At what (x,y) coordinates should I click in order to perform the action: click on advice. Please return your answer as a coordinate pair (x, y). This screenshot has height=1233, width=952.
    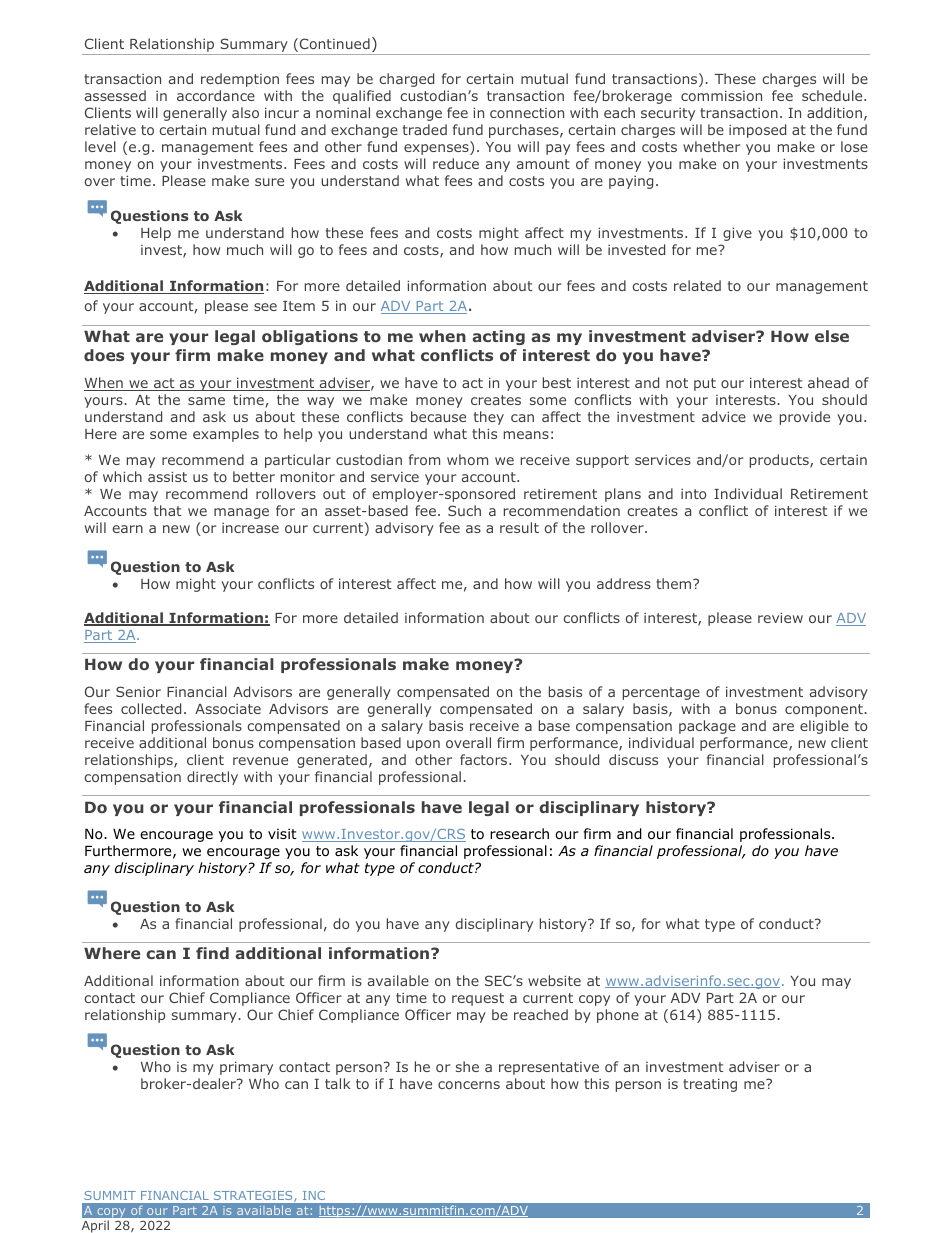
    Looking at the image, I should click on (724, 416).
